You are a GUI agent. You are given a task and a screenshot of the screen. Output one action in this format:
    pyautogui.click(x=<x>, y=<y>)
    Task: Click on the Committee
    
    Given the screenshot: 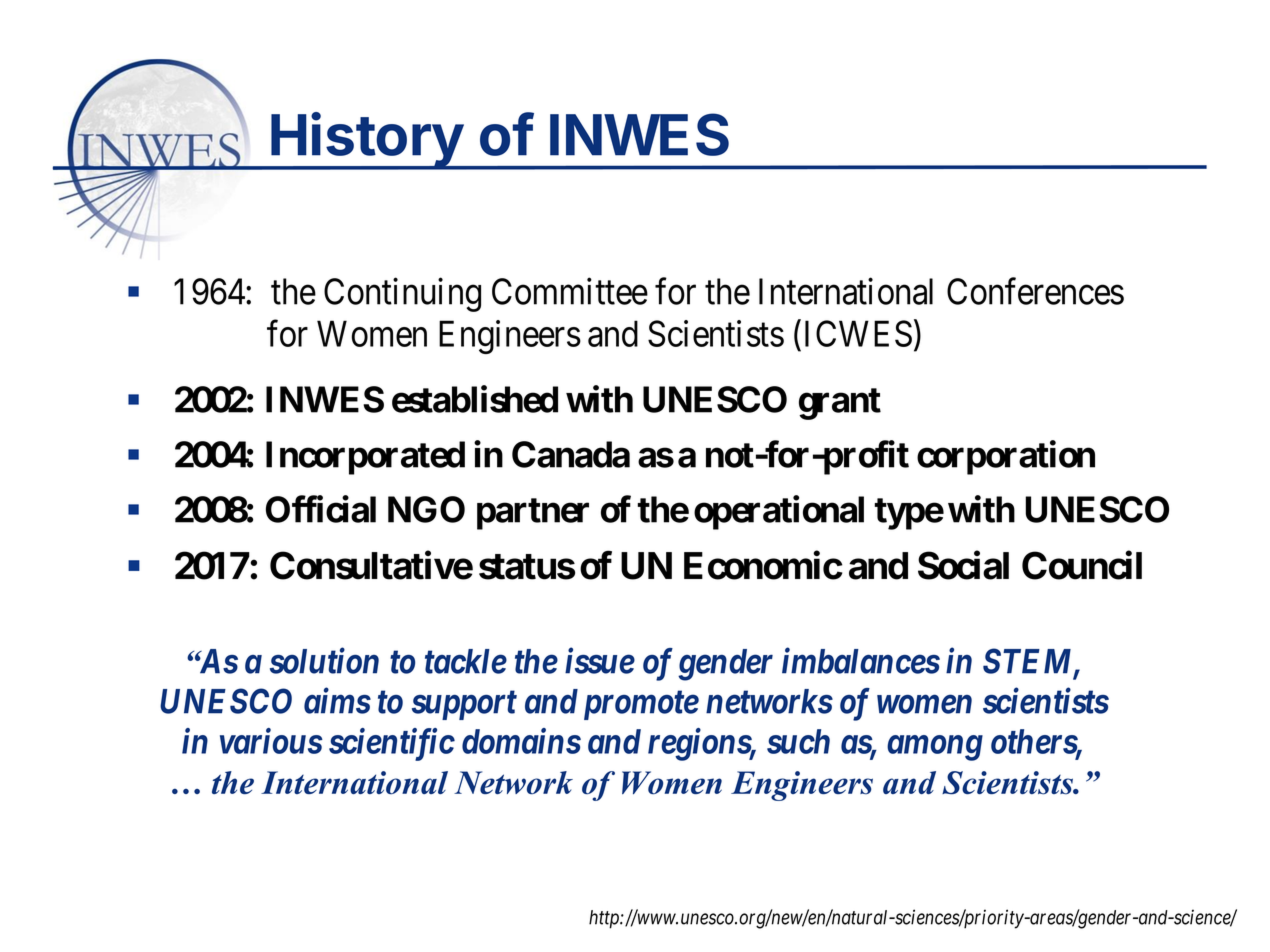 What is the action you would take?
    pyautogui.click(x=570, y=291)
